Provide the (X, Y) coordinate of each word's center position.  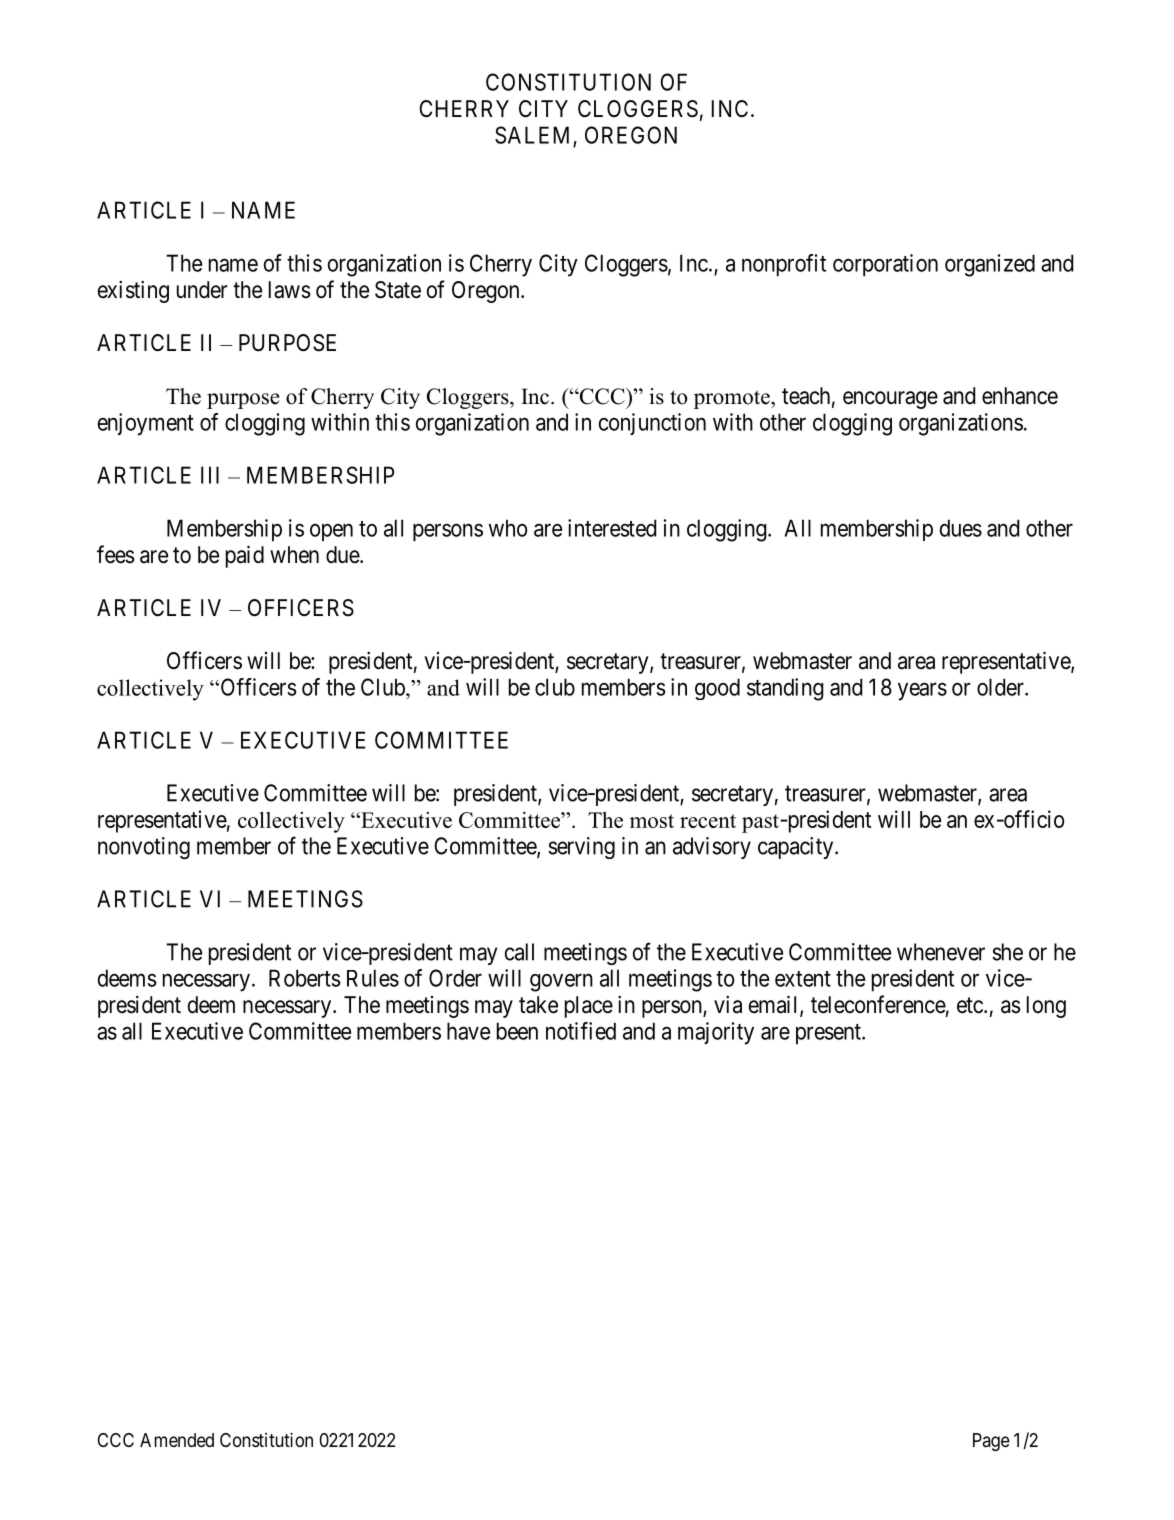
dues (961, 528)
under (202, 290)
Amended (177, 1440)
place (589, 1007)
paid (245, 556)
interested (612, 528)
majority (716, 1033)
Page (991, 1442)
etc (971, 1005)
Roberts (305, 978)
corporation (885, 265)
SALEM (534, 136)
